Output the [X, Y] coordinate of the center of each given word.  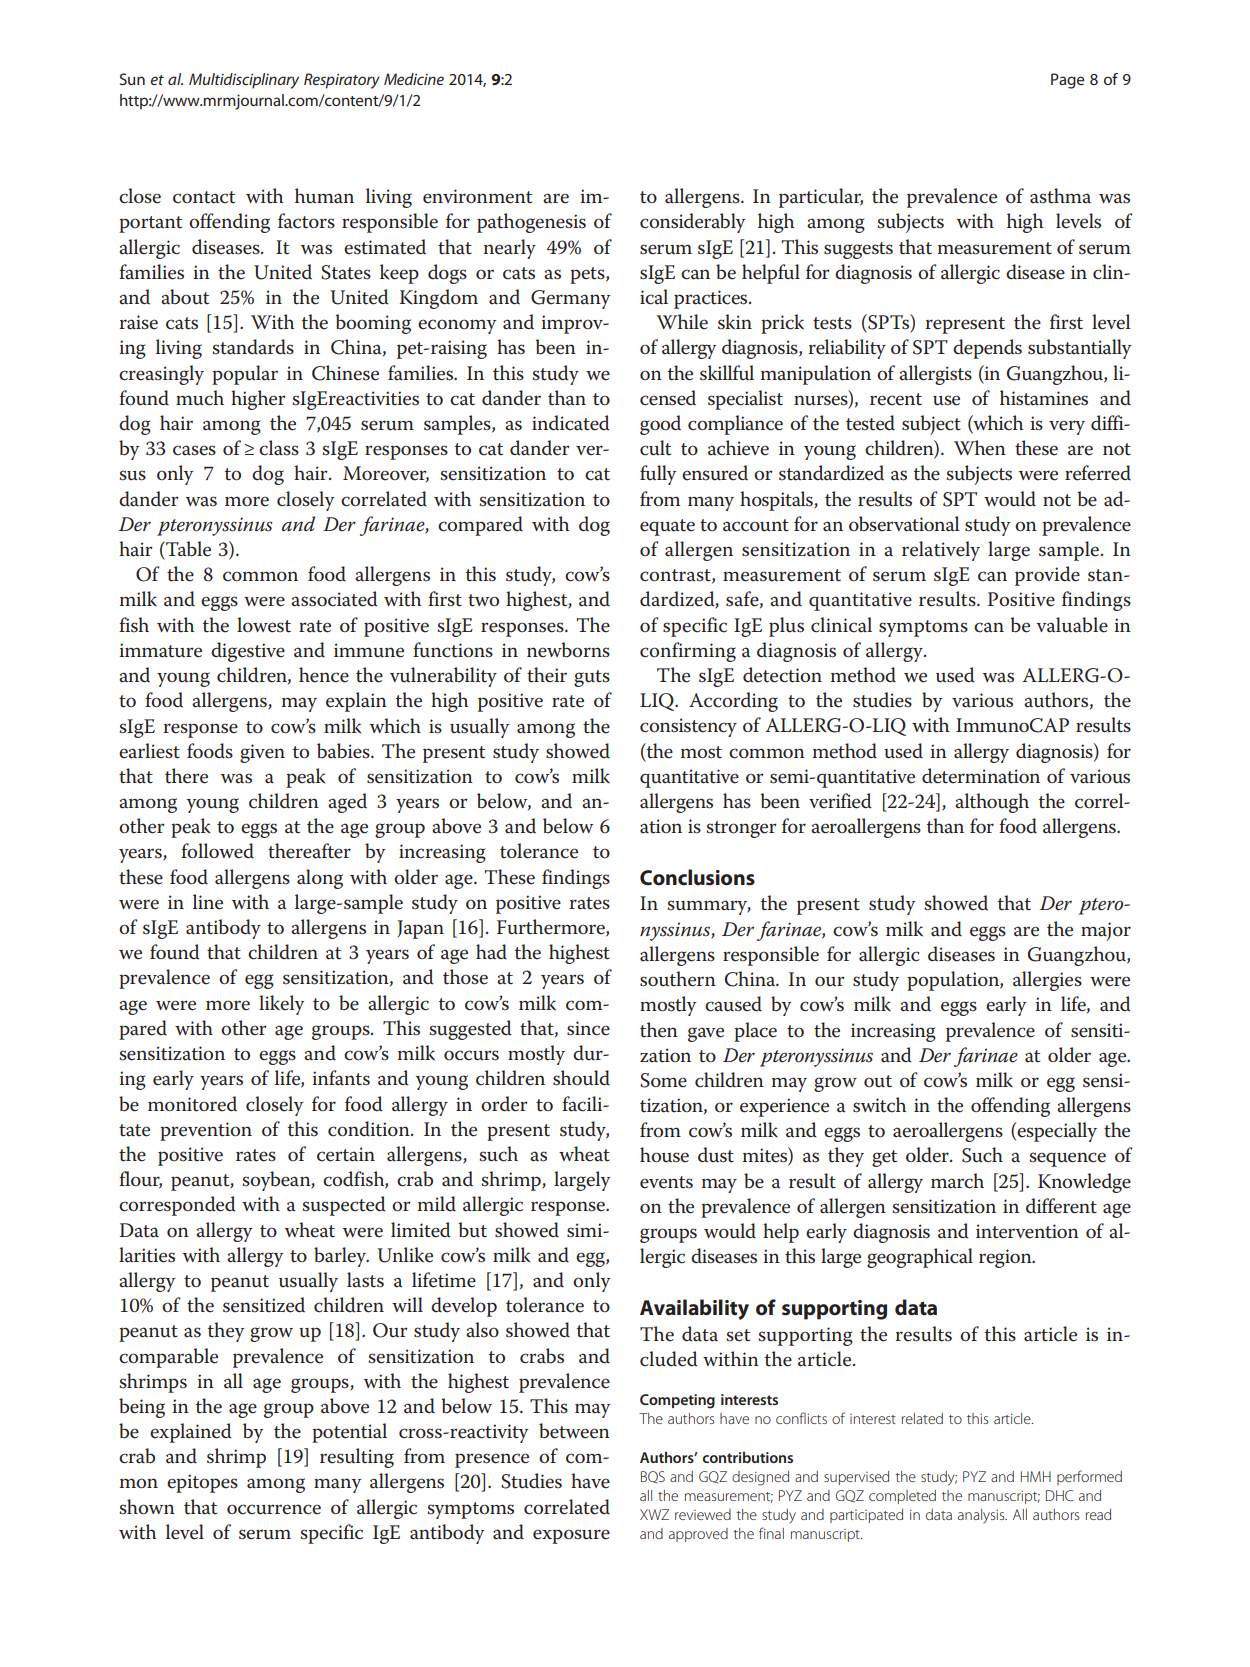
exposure [571, 1536]
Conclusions [697, 877]
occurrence [274, 1509]
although [992, 803]
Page [1068, 81]
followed [217, 851]
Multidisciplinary [244, 81]
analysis [982, 1516]
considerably [692, 223]
